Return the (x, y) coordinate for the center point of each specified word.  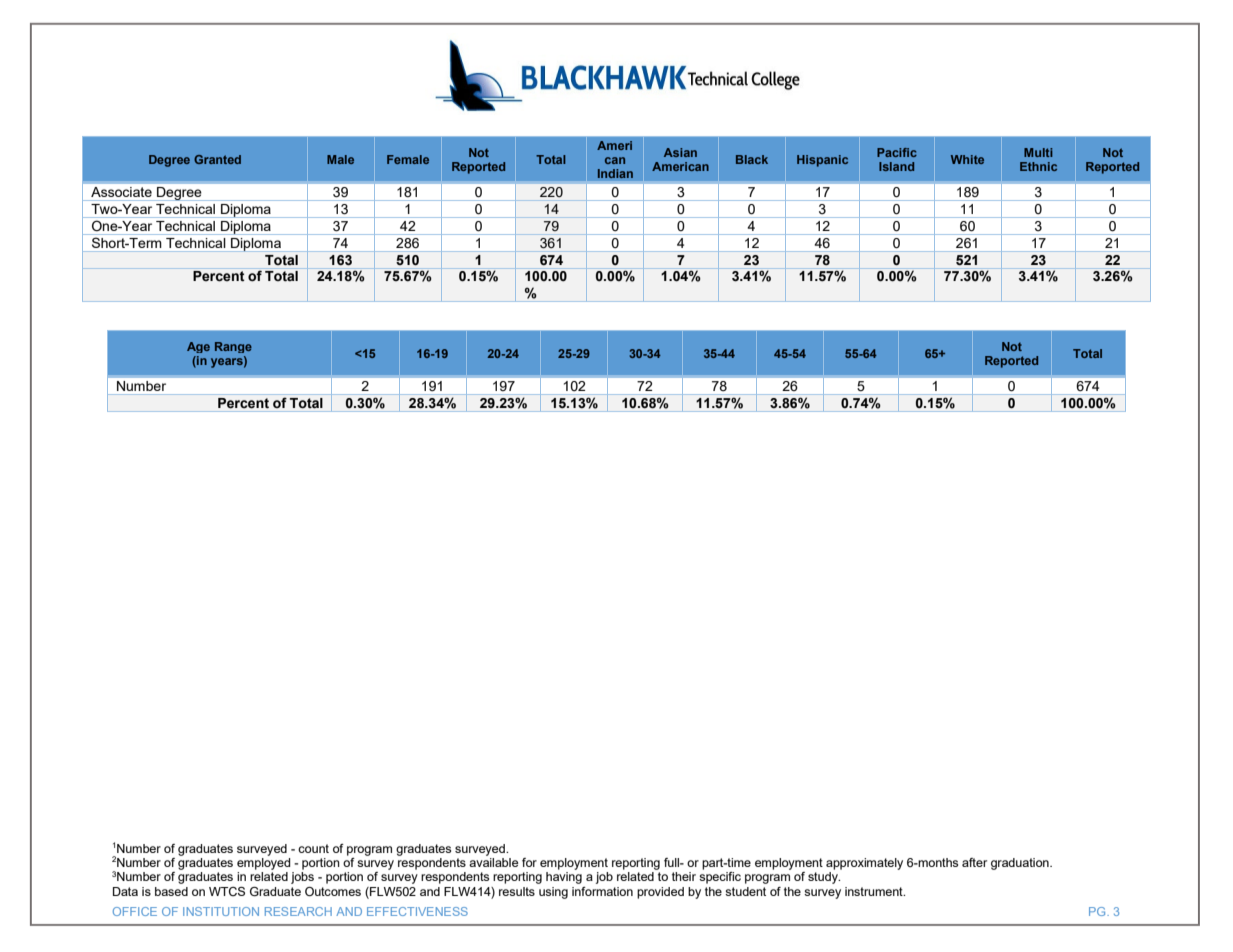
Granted (217, 159)
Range (233, 347)
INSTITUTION (221, 911)
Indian (615, 173)
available (493, 862)
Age (198, 347)
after (974, 862)
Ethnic (1038, 166)
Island (896, 166)
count (313, 848)
